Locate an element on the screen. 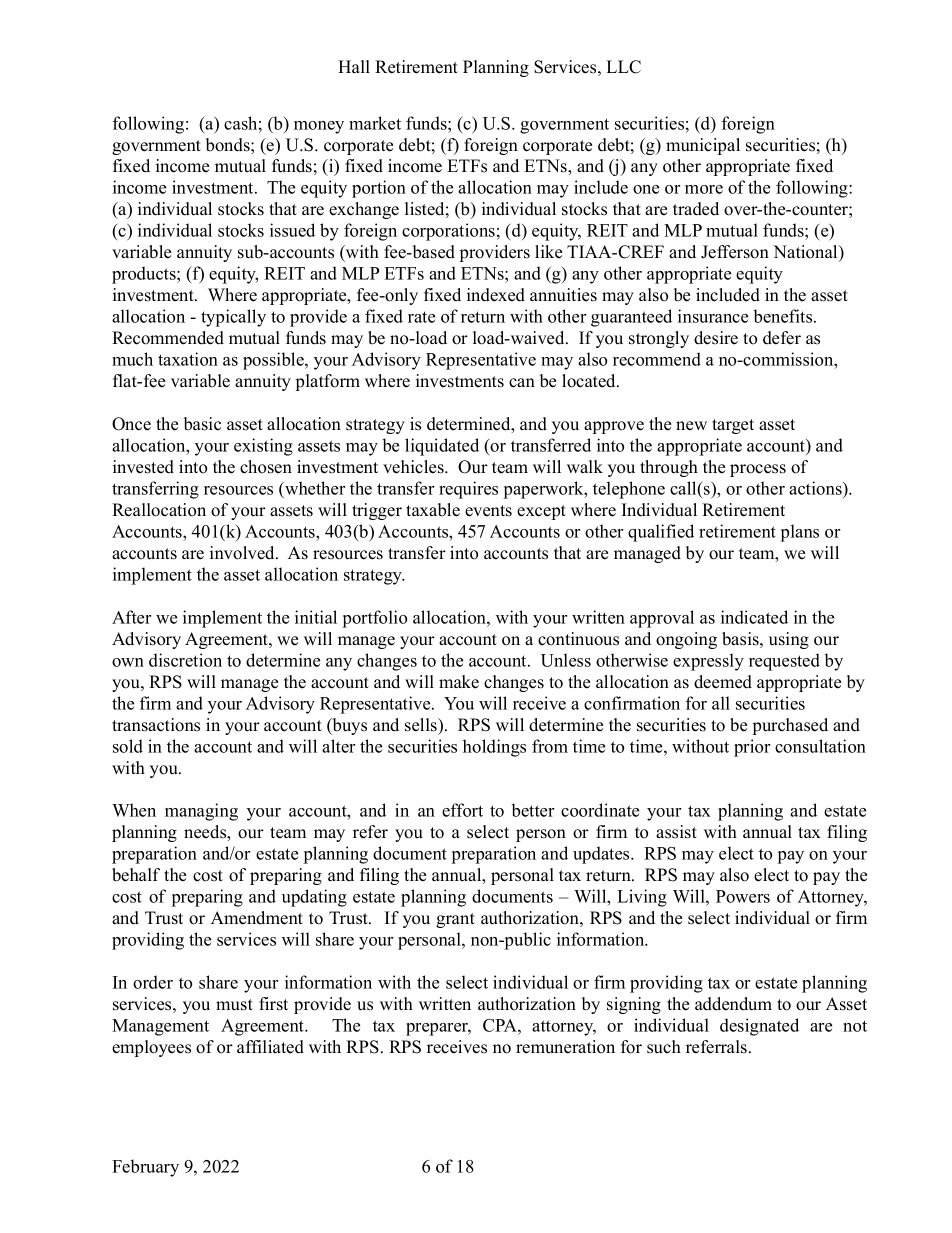 This screenshot has height=1233, width=952. can is located at coordinates (522, 383).
